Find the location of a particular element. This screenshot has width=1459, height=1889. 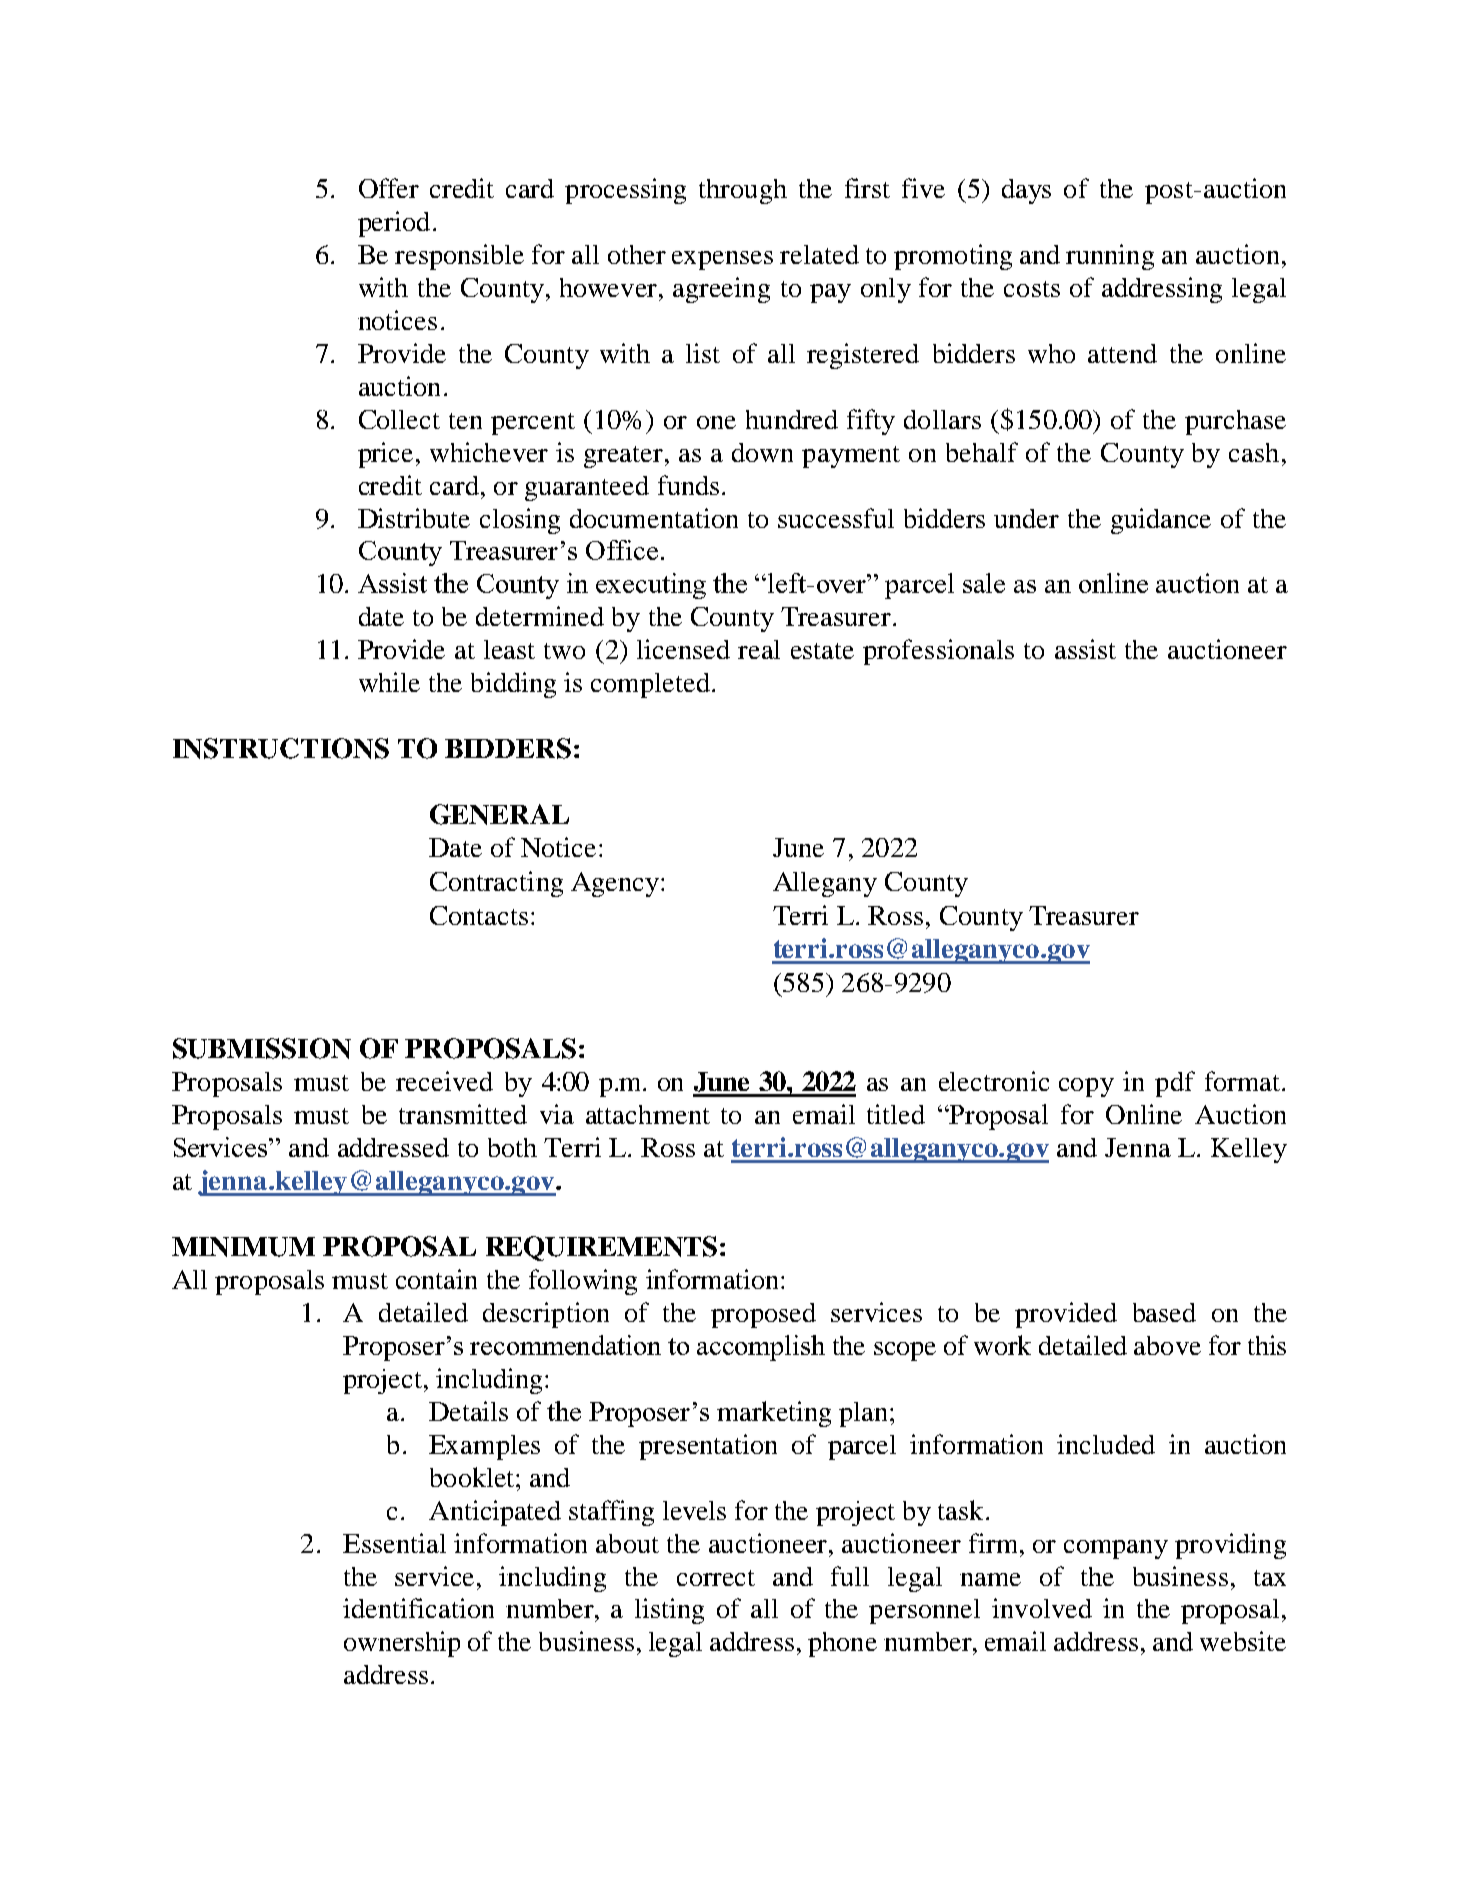

proposed is located at coordinates (763, 1315).
